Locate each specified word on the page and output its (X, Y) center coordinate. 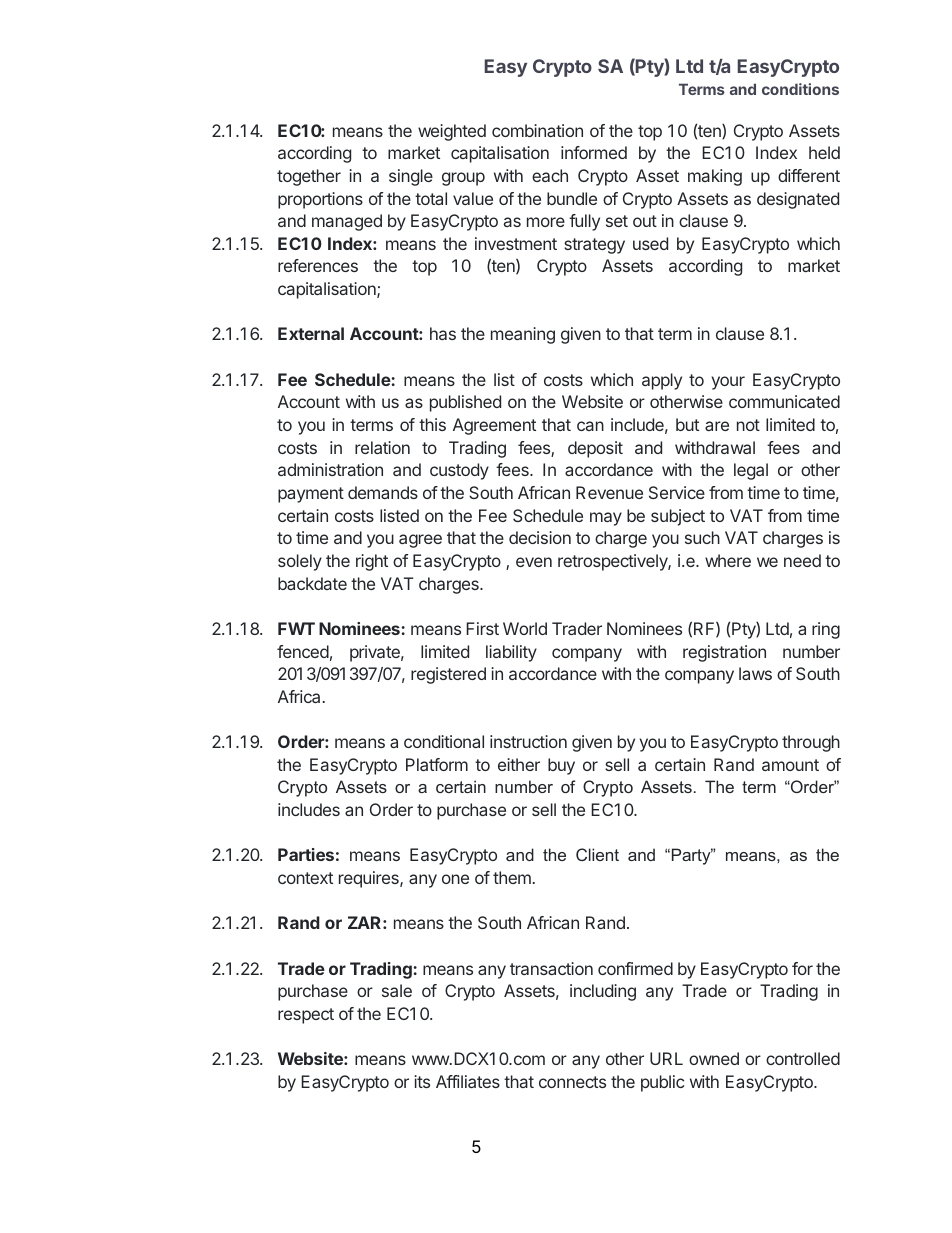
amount (790, 765)
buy (561, 766)
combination (537, 130)
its (422, 1081)
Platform (437, 764)
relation (382, 447)
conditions (800, 89)
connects (572, 1082)
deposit (595, 449)
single (411, 177)
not (748, 425)
